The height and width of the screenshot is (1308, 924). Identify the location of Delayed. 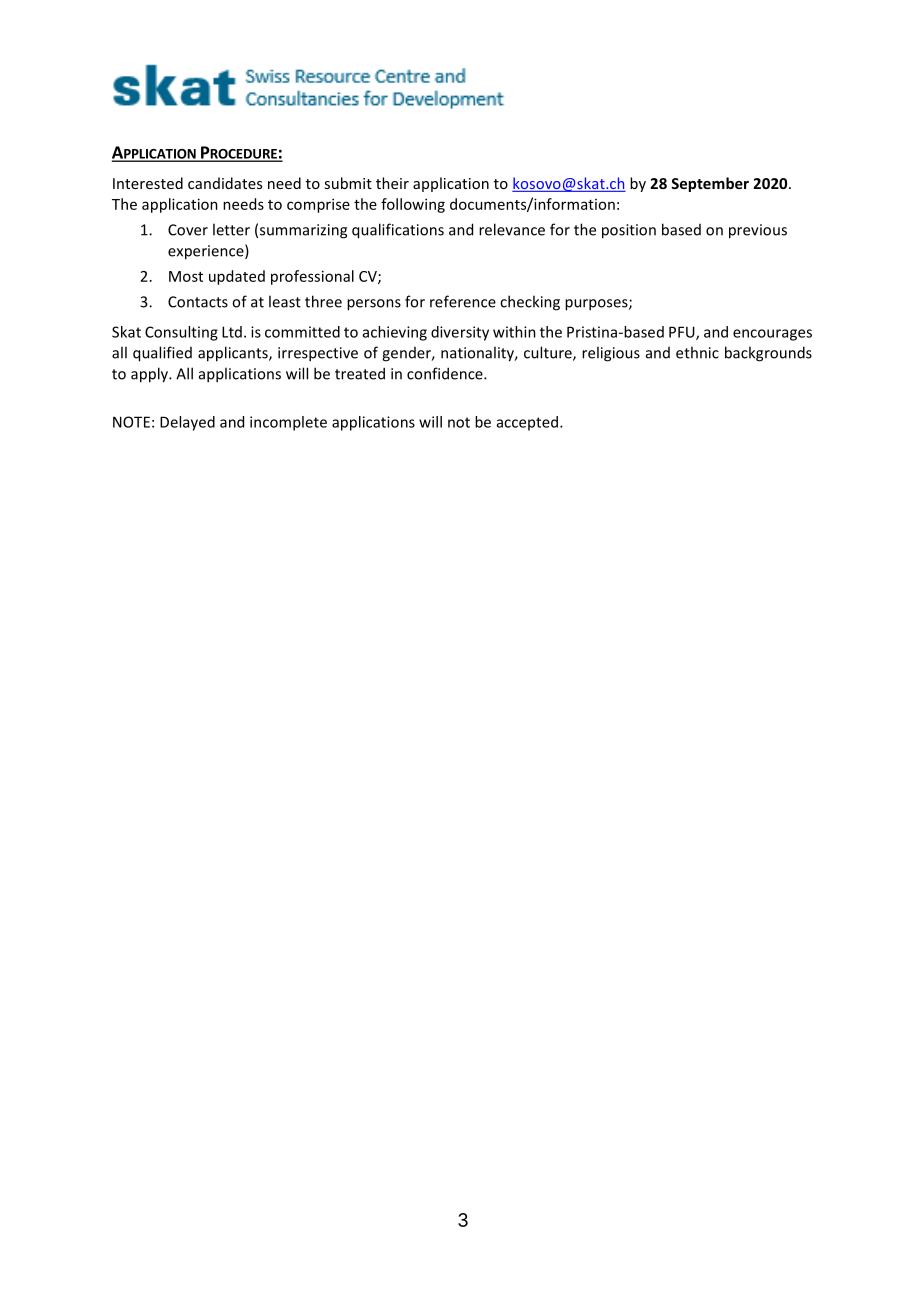
(187, 423).
